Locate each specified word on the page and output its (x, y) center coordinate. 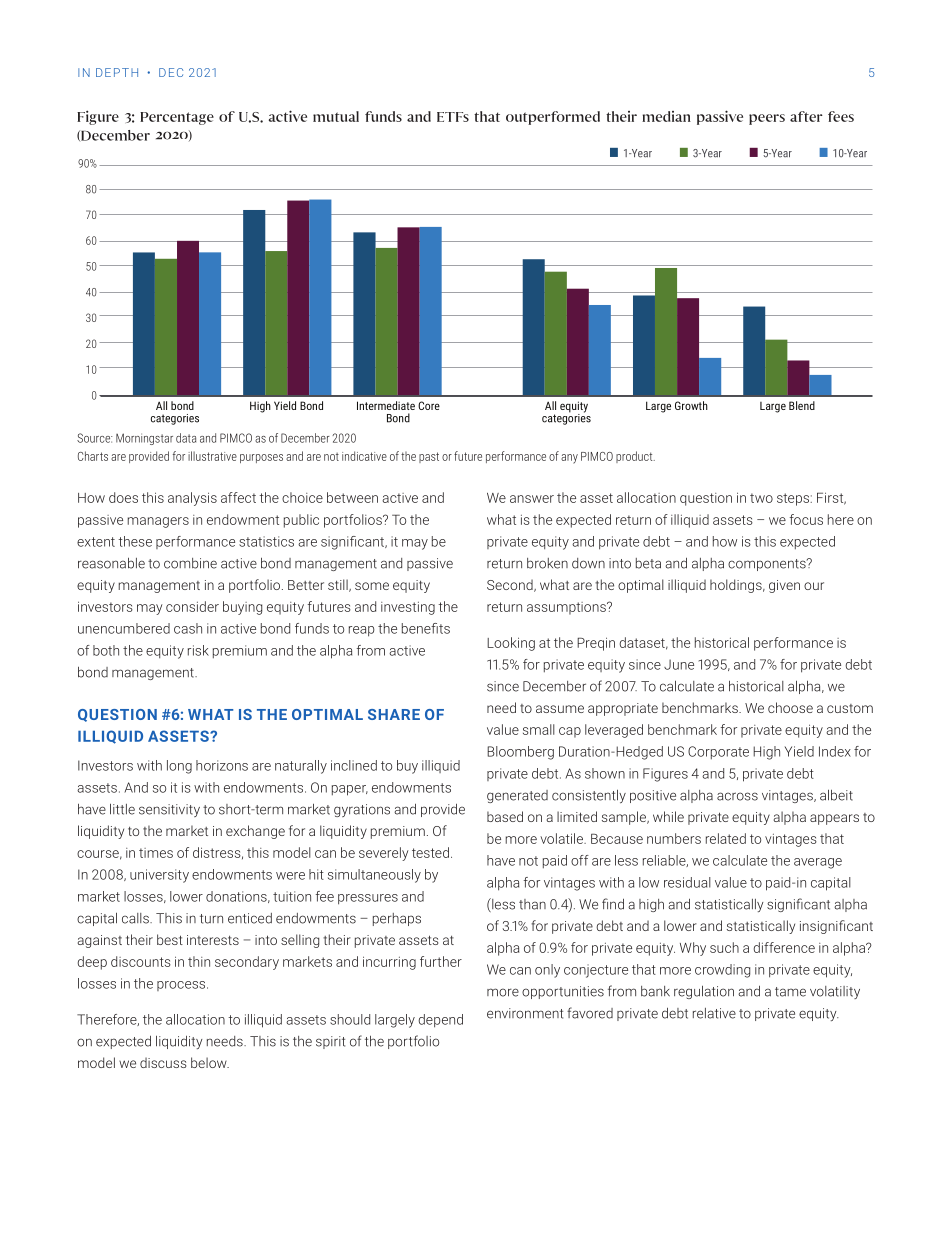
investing (408, 608)
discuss (163, 1062)
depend (440, 1021)
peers (767, 119)
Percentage (177, 118)
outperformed (553, 118)
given (784, 586)
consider (192, 606)
